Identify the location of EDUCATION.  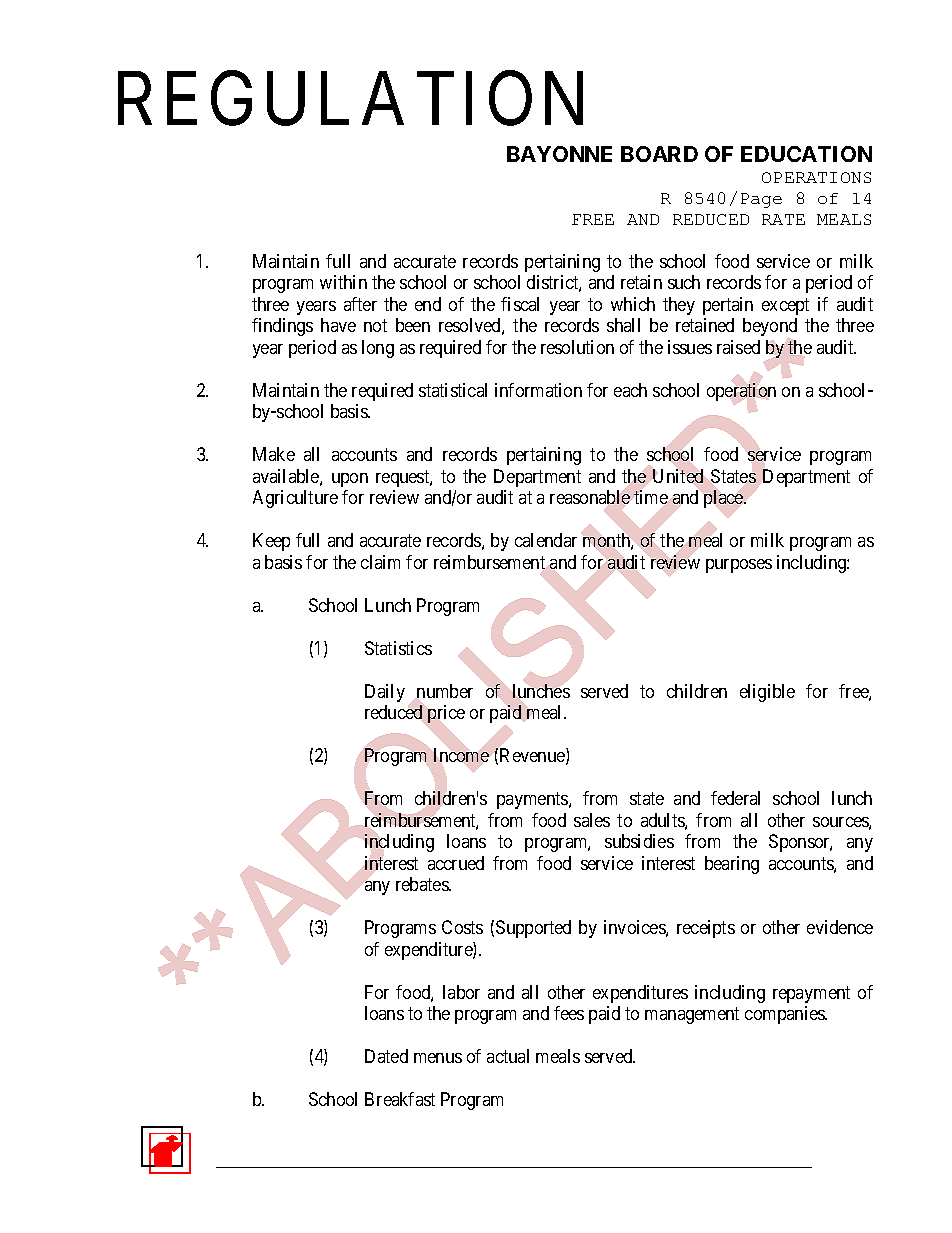
(806, 154).
